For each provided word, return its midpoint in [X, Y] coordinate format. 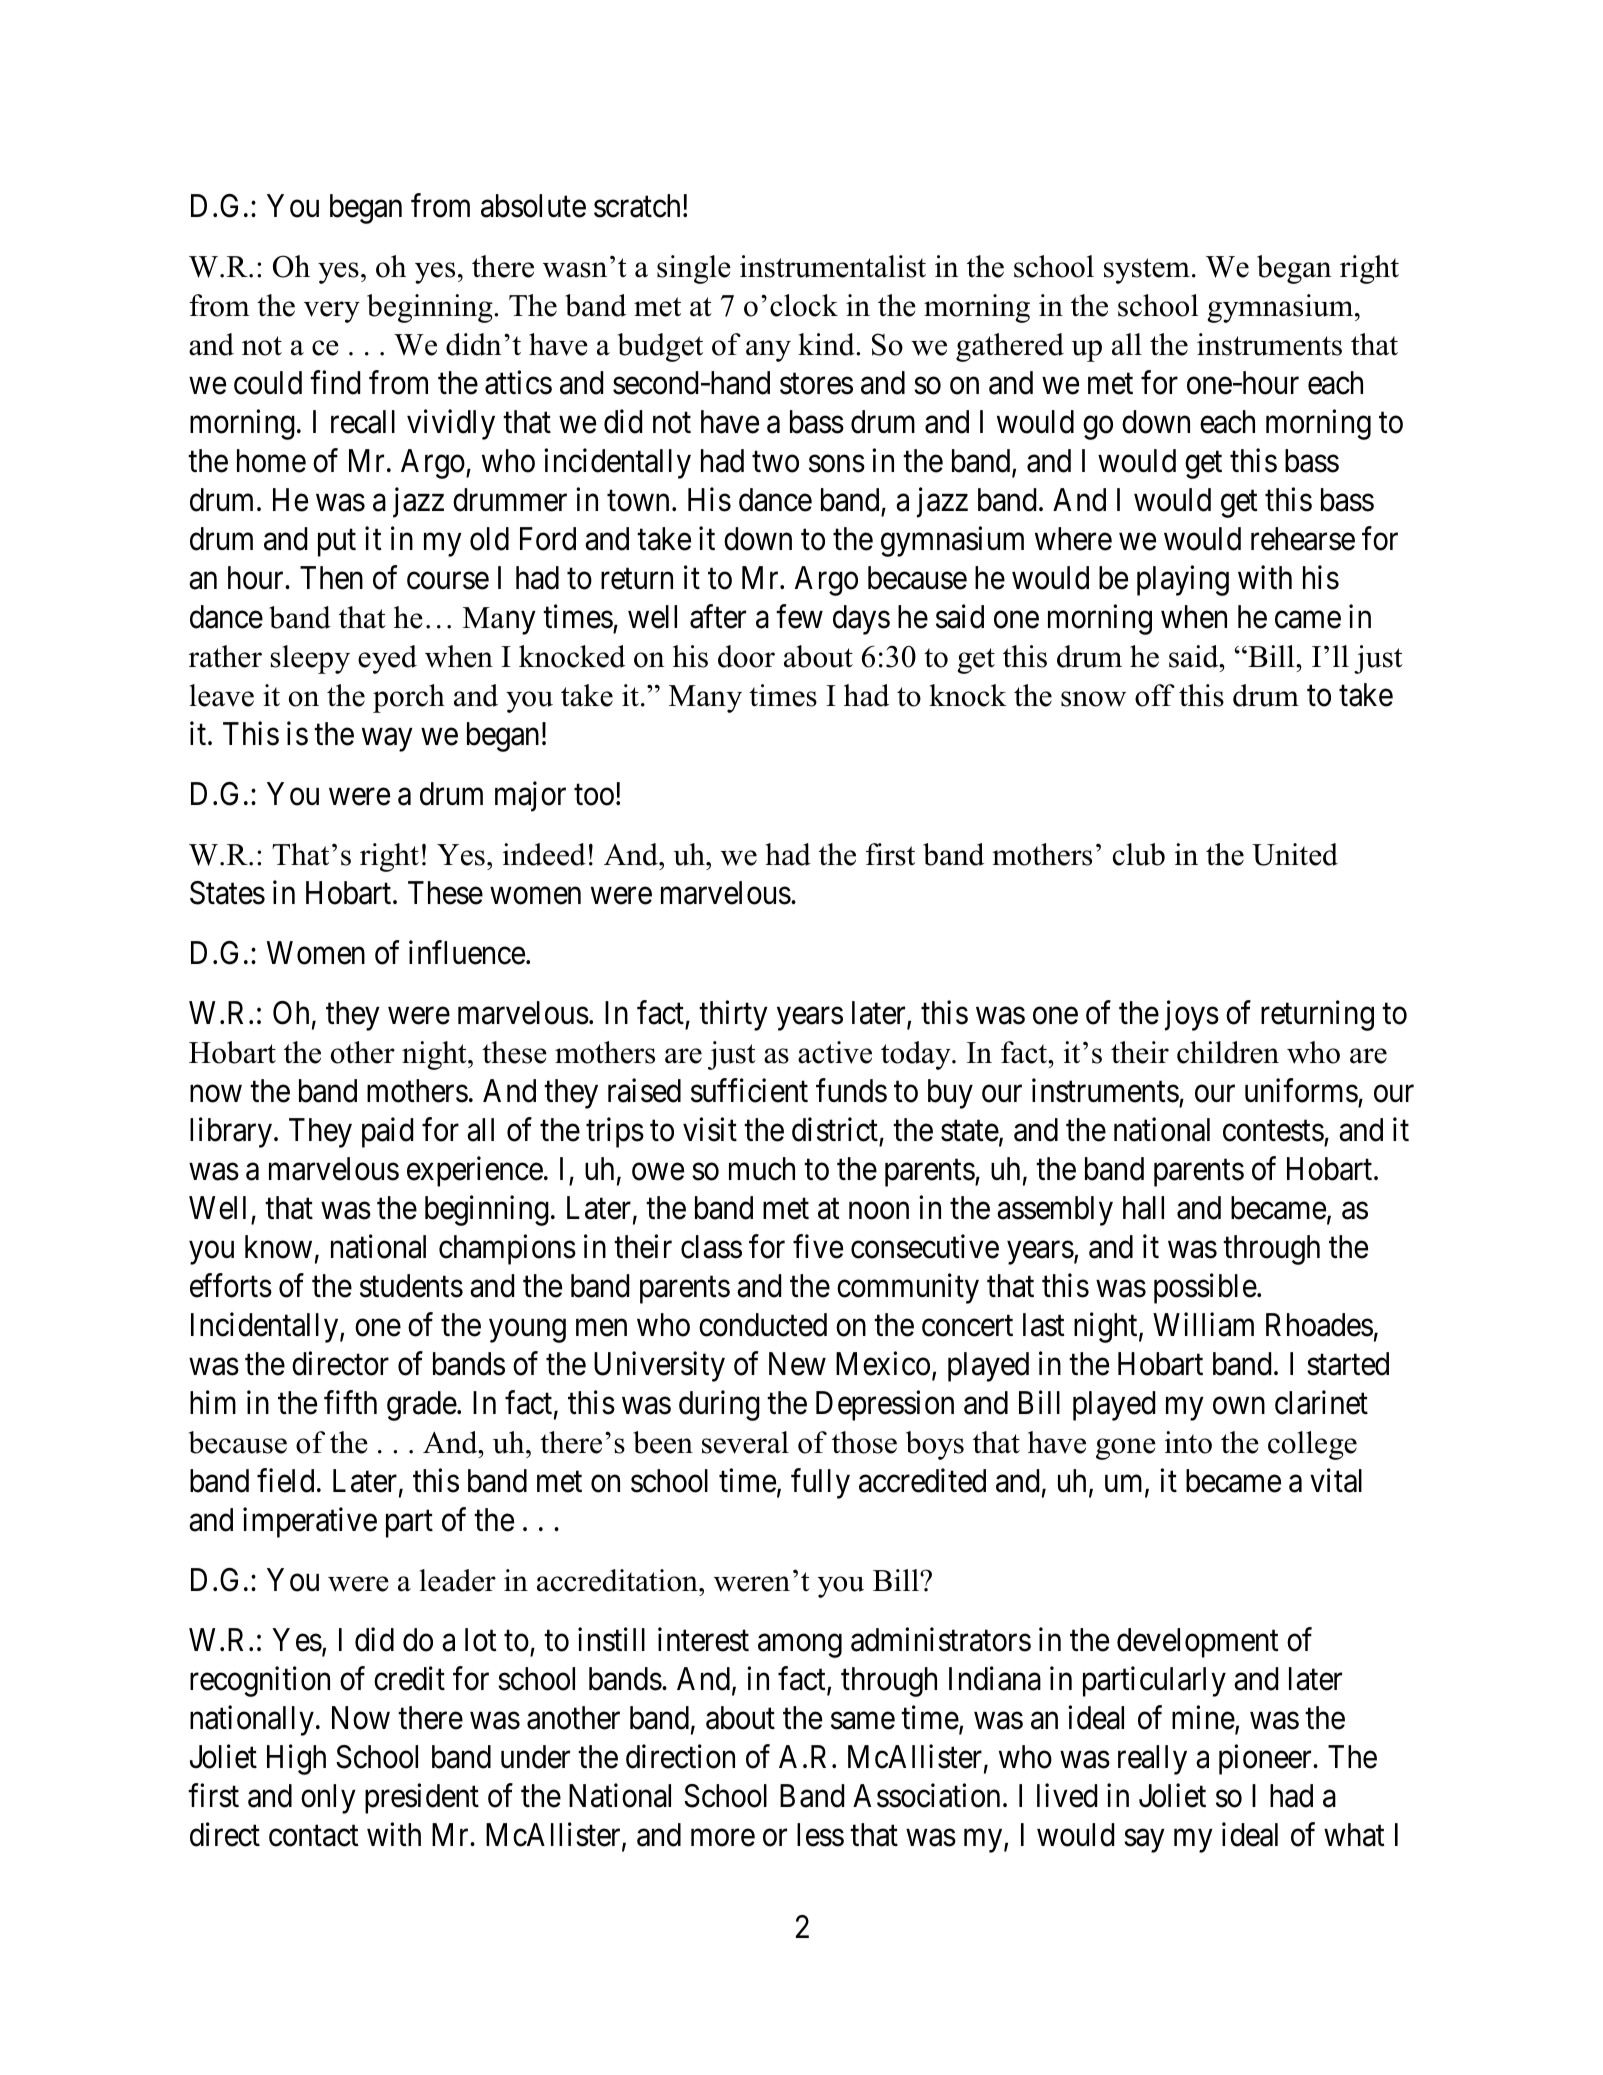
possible [1205, 1289]
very [332, 312]
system [1147, 271]
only [328, 1799]
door [746, 656]
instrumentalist [833, 266]
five [818, 1247]
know [278, 1247]
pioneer [1266, 1760]
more [723, 1838]
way [387, 740]
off [1155, 695]
